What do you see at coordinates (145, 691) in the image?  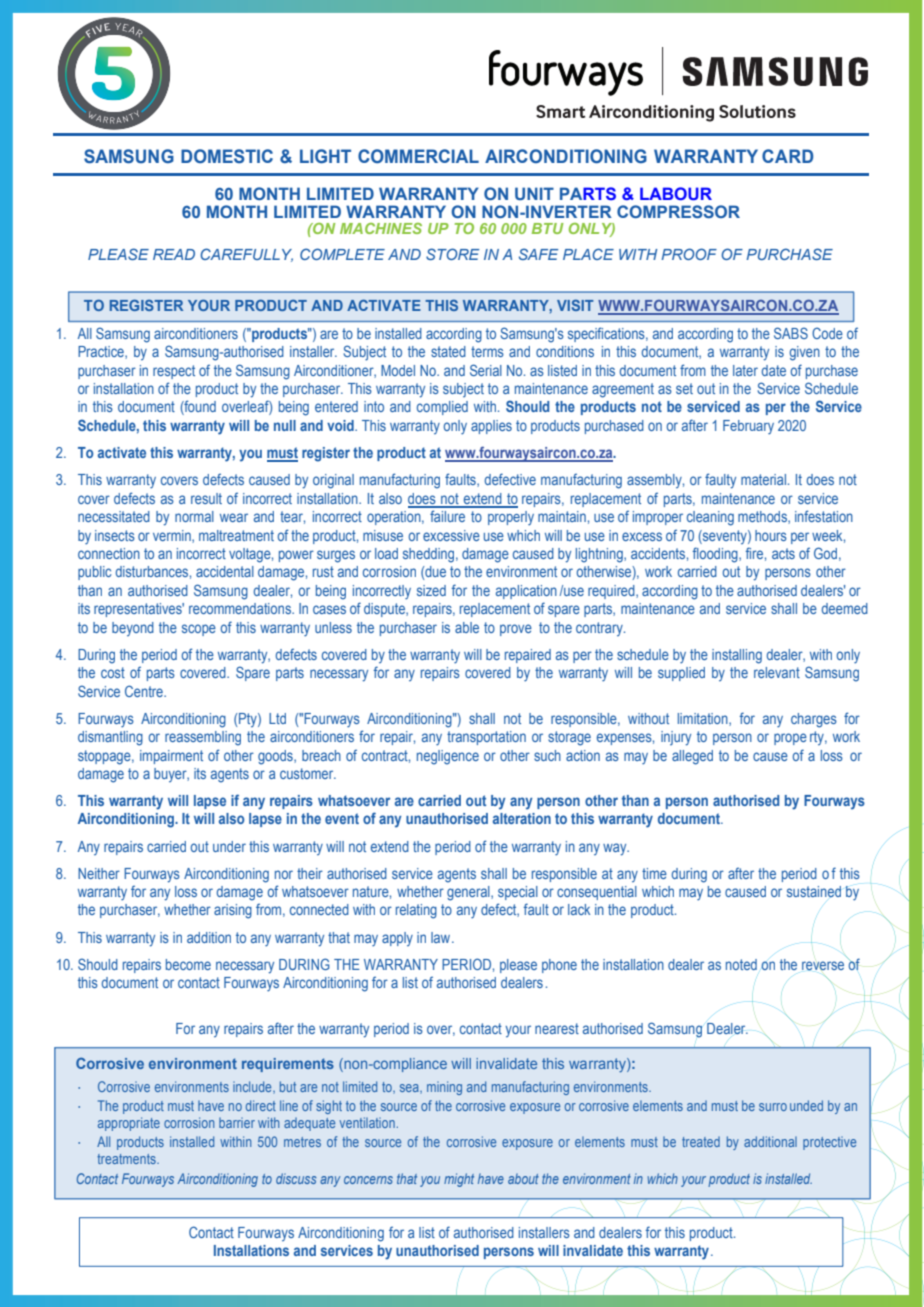 I see `Centre` at bounding box center [145, 691].
